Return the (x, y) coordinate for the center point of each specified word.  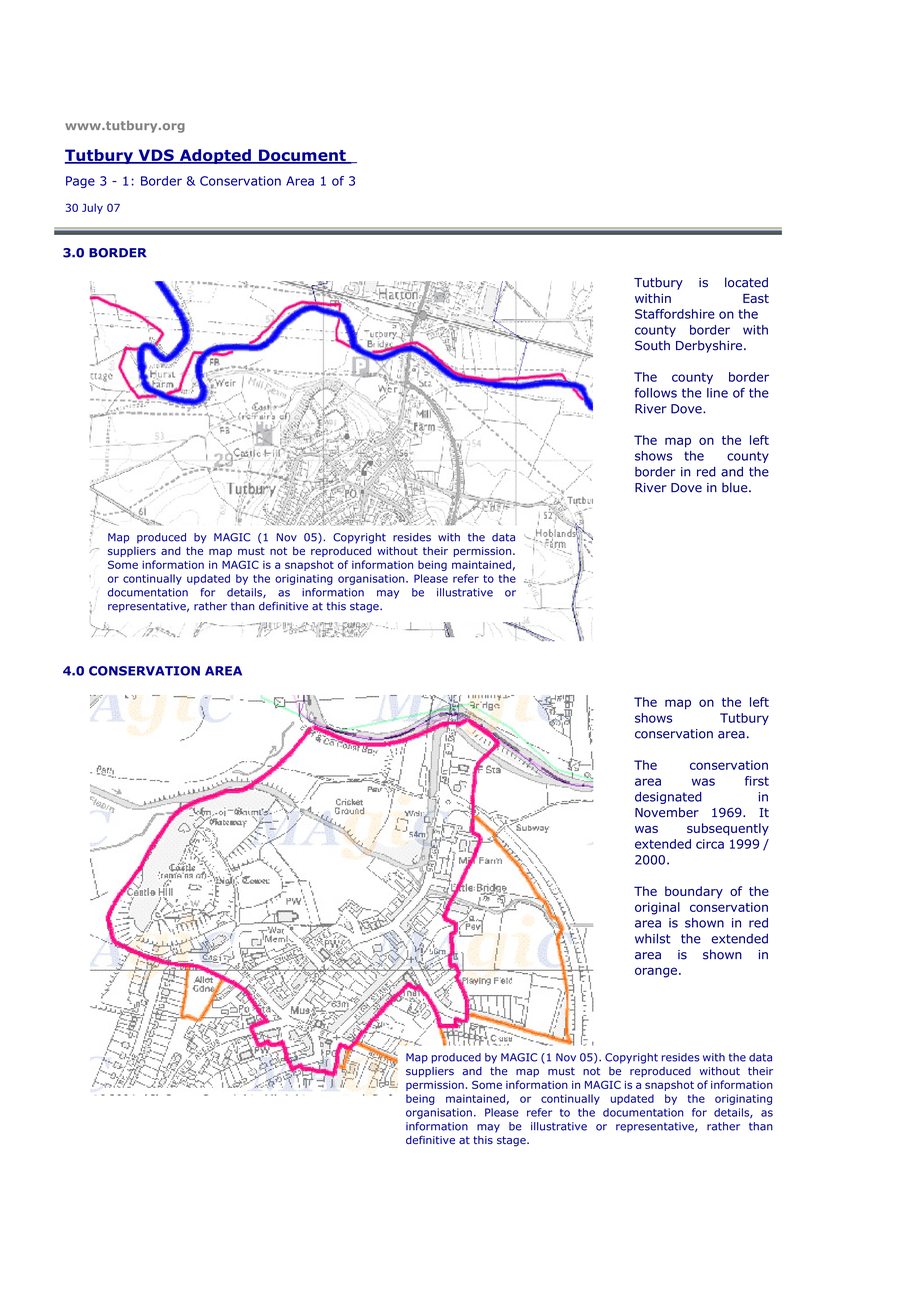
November (667, 812)
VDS (156, 156)
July (92, 208)
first (757, 781)
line (717, 393)
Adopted (215, 156)
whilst (653, 938)
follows (656, 393)
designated (668, 798)
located (746, 282)
